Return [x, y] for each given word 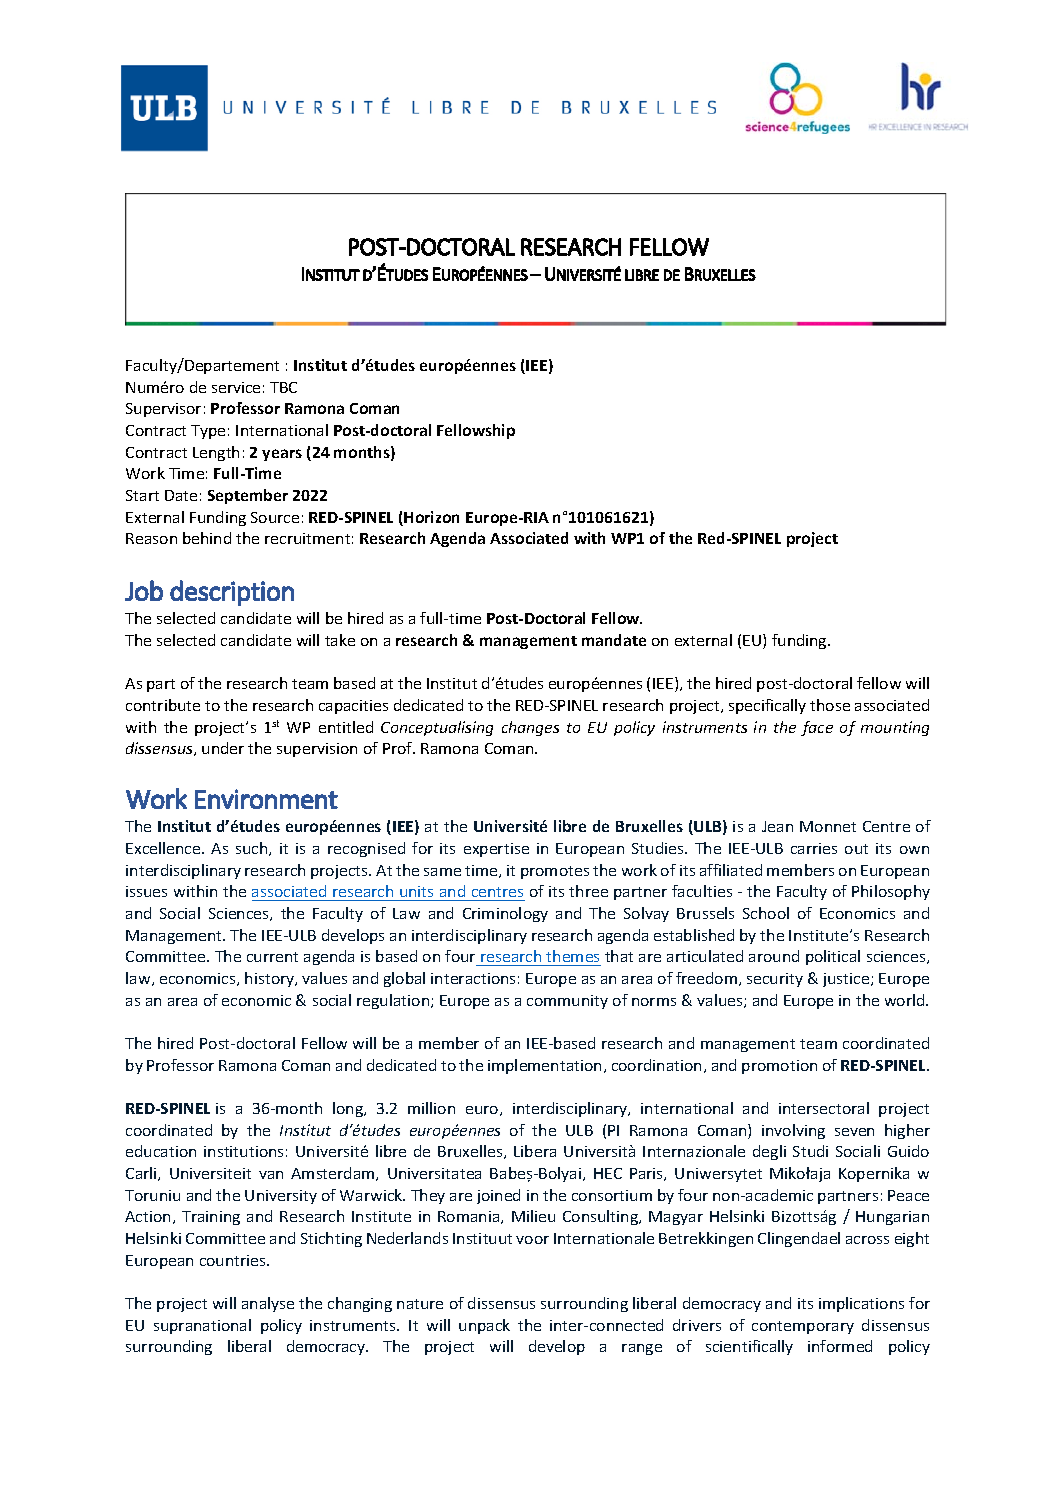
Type [208, 432]
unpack [484, 1326]
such [253, 849]
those [830, 705]
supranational [202, 1326]
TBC [283, 387]
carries [814, 848]
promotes [555, 872]
